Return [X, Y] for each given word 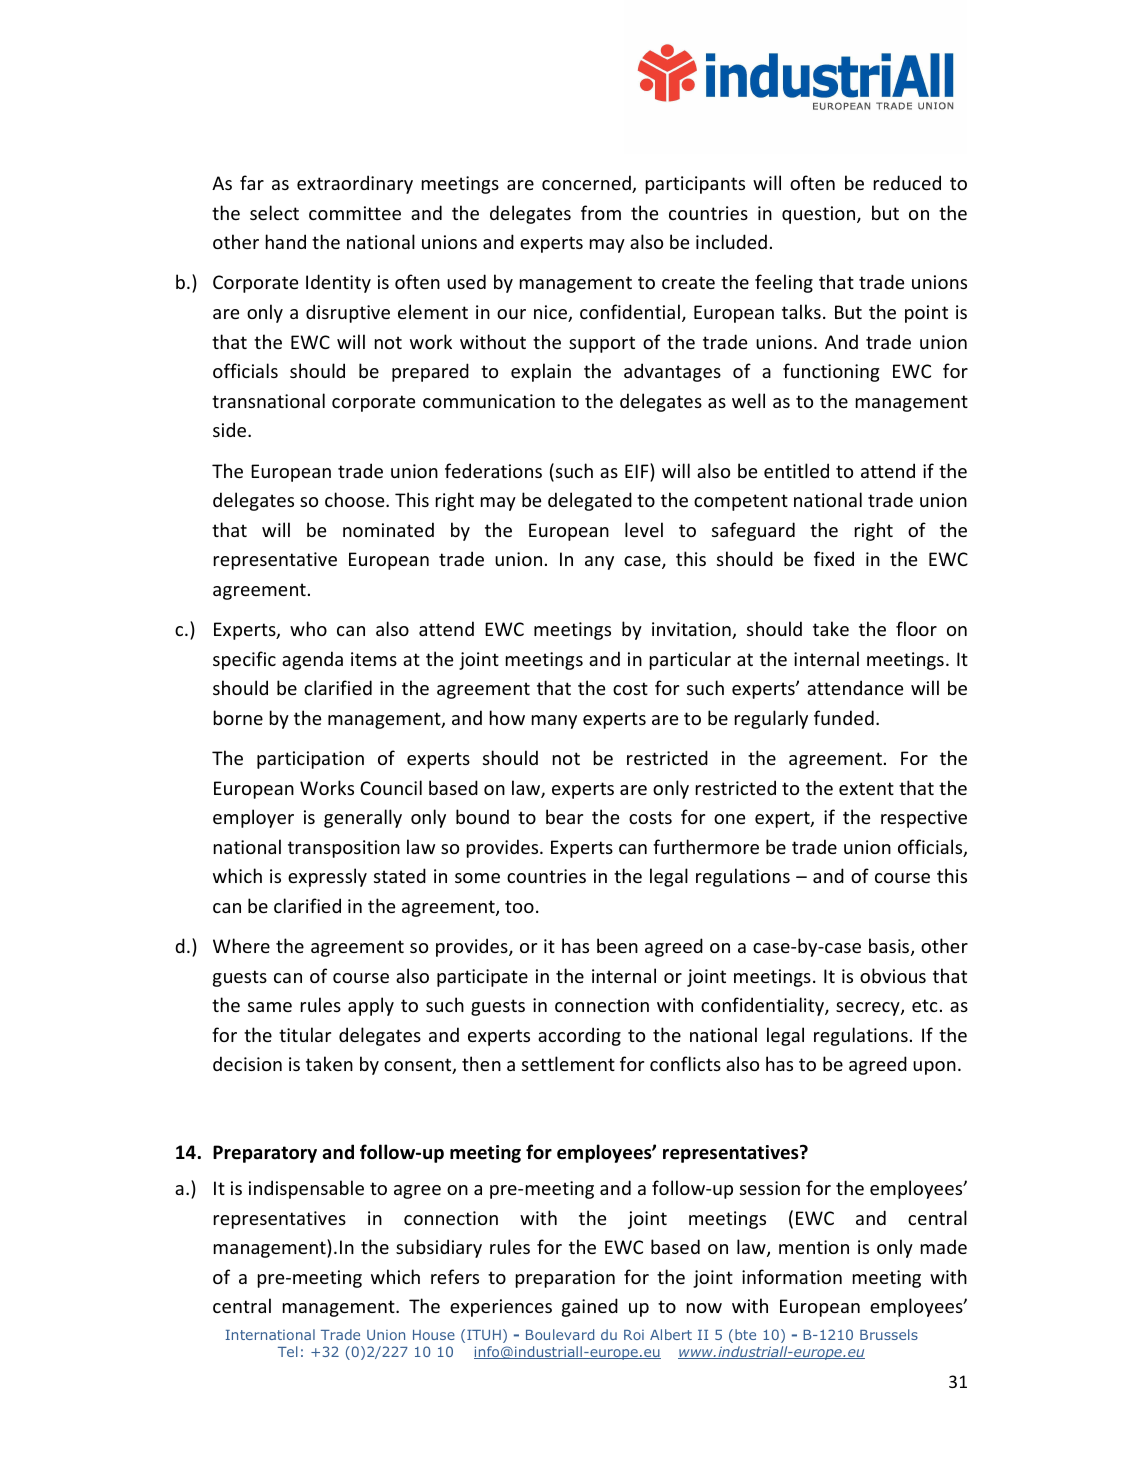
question [820, 215]
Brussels [889, 1334]
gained [590, 1307]
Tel [288, 1351]
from [601, 212]
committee [355, 213]
